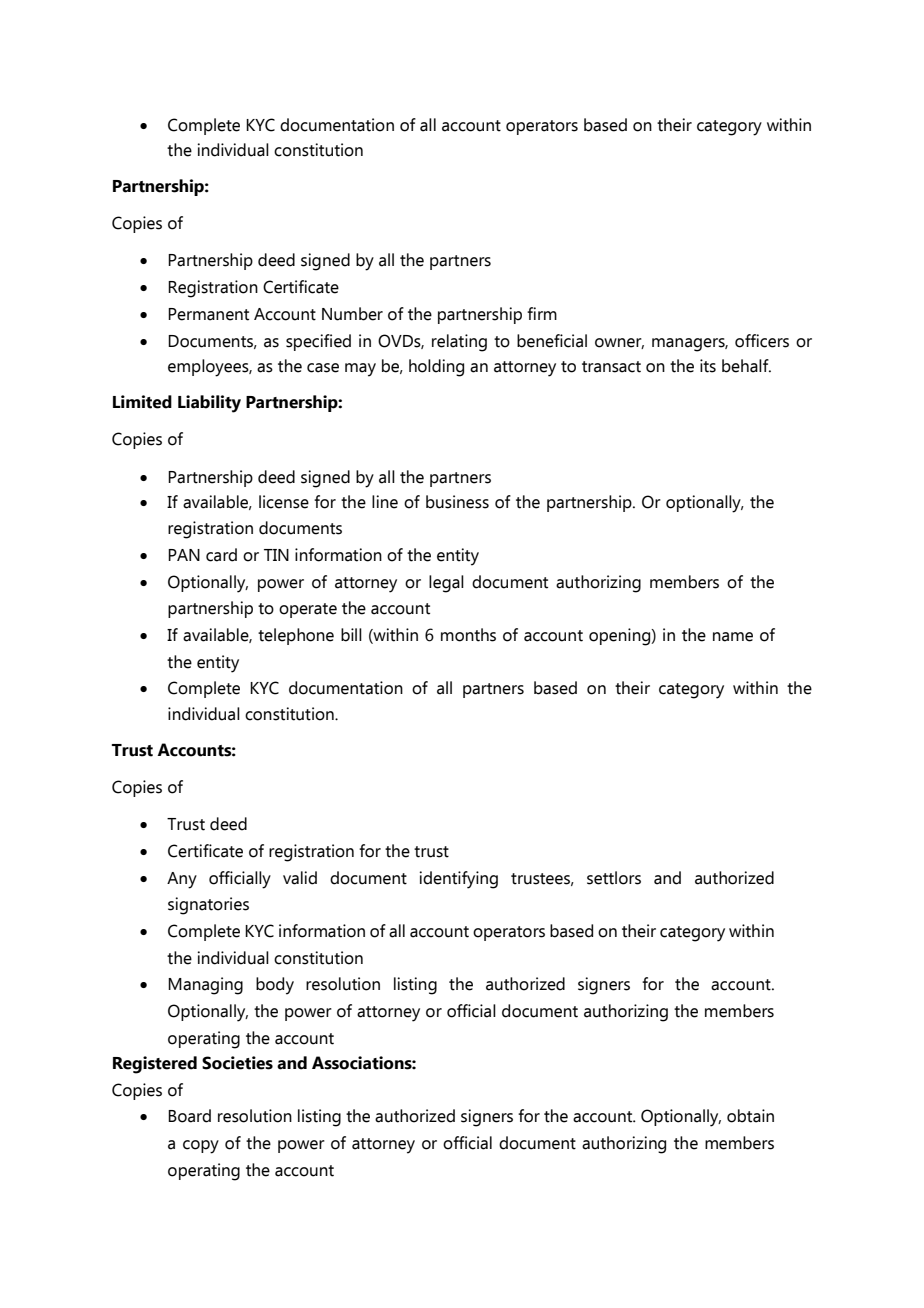  Describe the element at coordinates (750, 1116) in the document. I see `obtain` at that location.
